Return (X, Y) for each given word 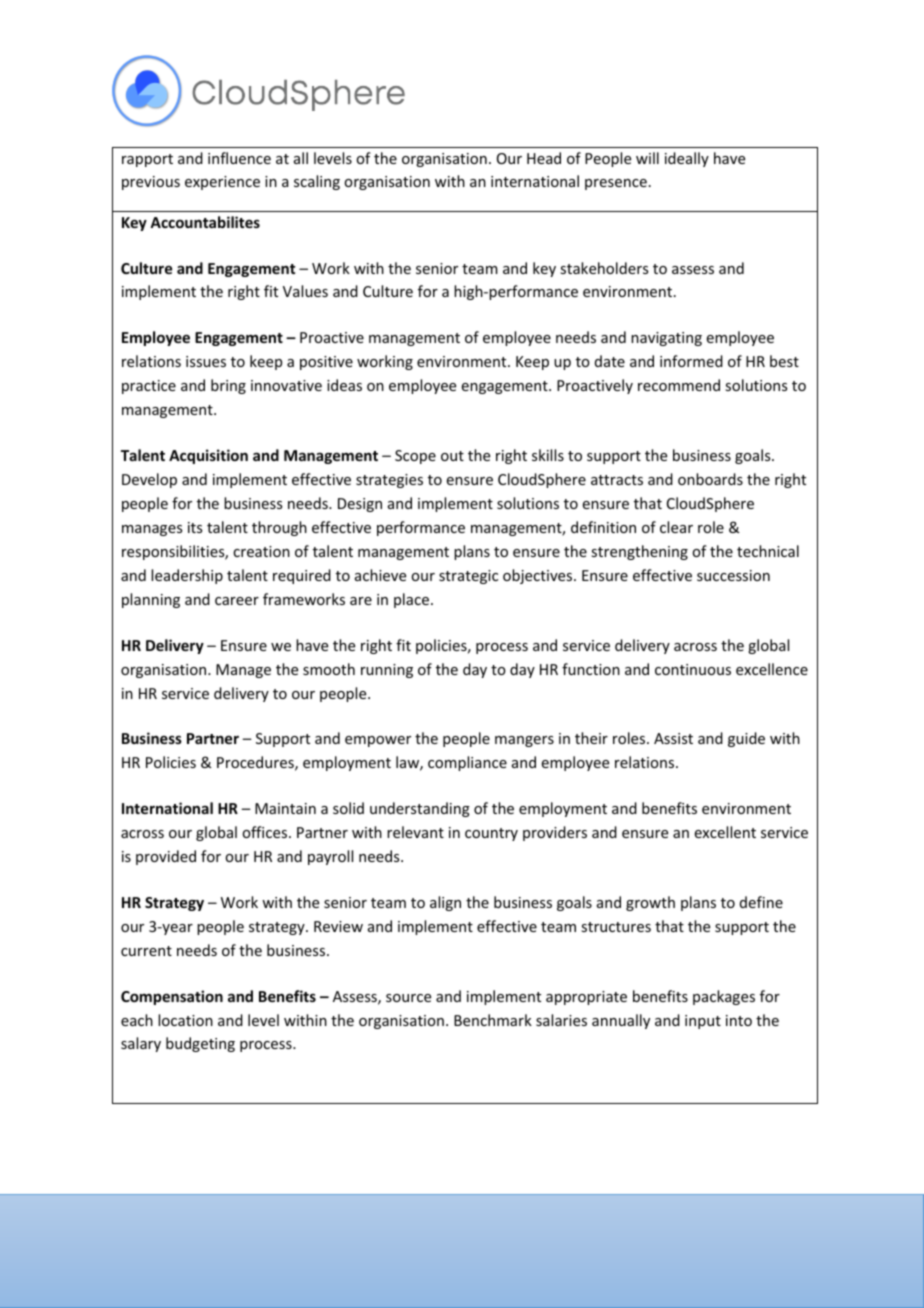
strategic (468, 577)
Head (544, 158)
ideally (687, 159)
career (237, 601)
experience (222, 183)
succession (733, 575)
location (185, 1020)
